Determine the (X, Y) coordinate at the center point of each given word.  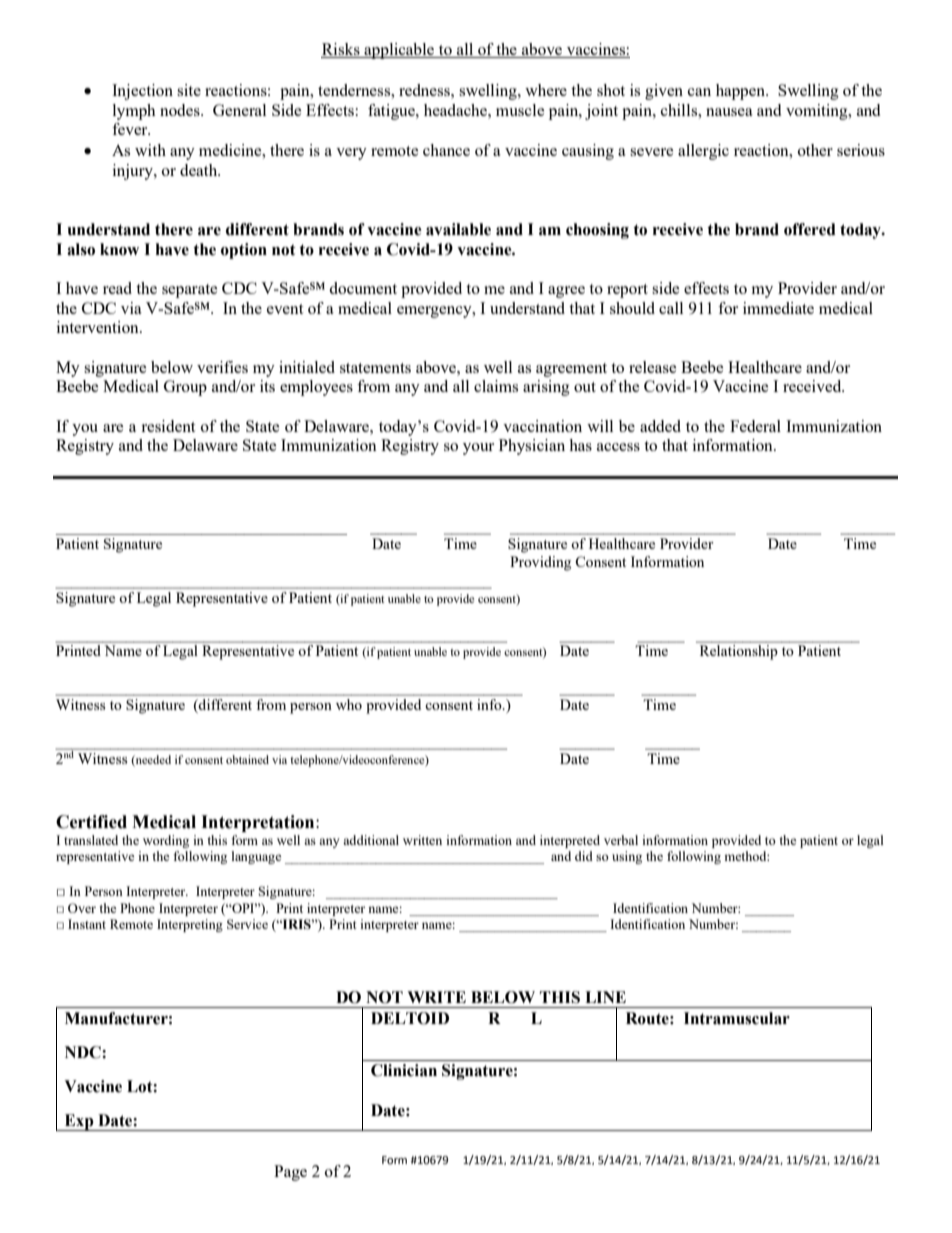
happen (742, 92)
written (422, 840)
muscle (520, 110)
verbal (621, 840)
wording (166, 841)
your (478, 449)
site (189, 90)
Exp (79, 1122)
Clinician (404, 1070)
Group (185, 388)
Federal (755, 426)
